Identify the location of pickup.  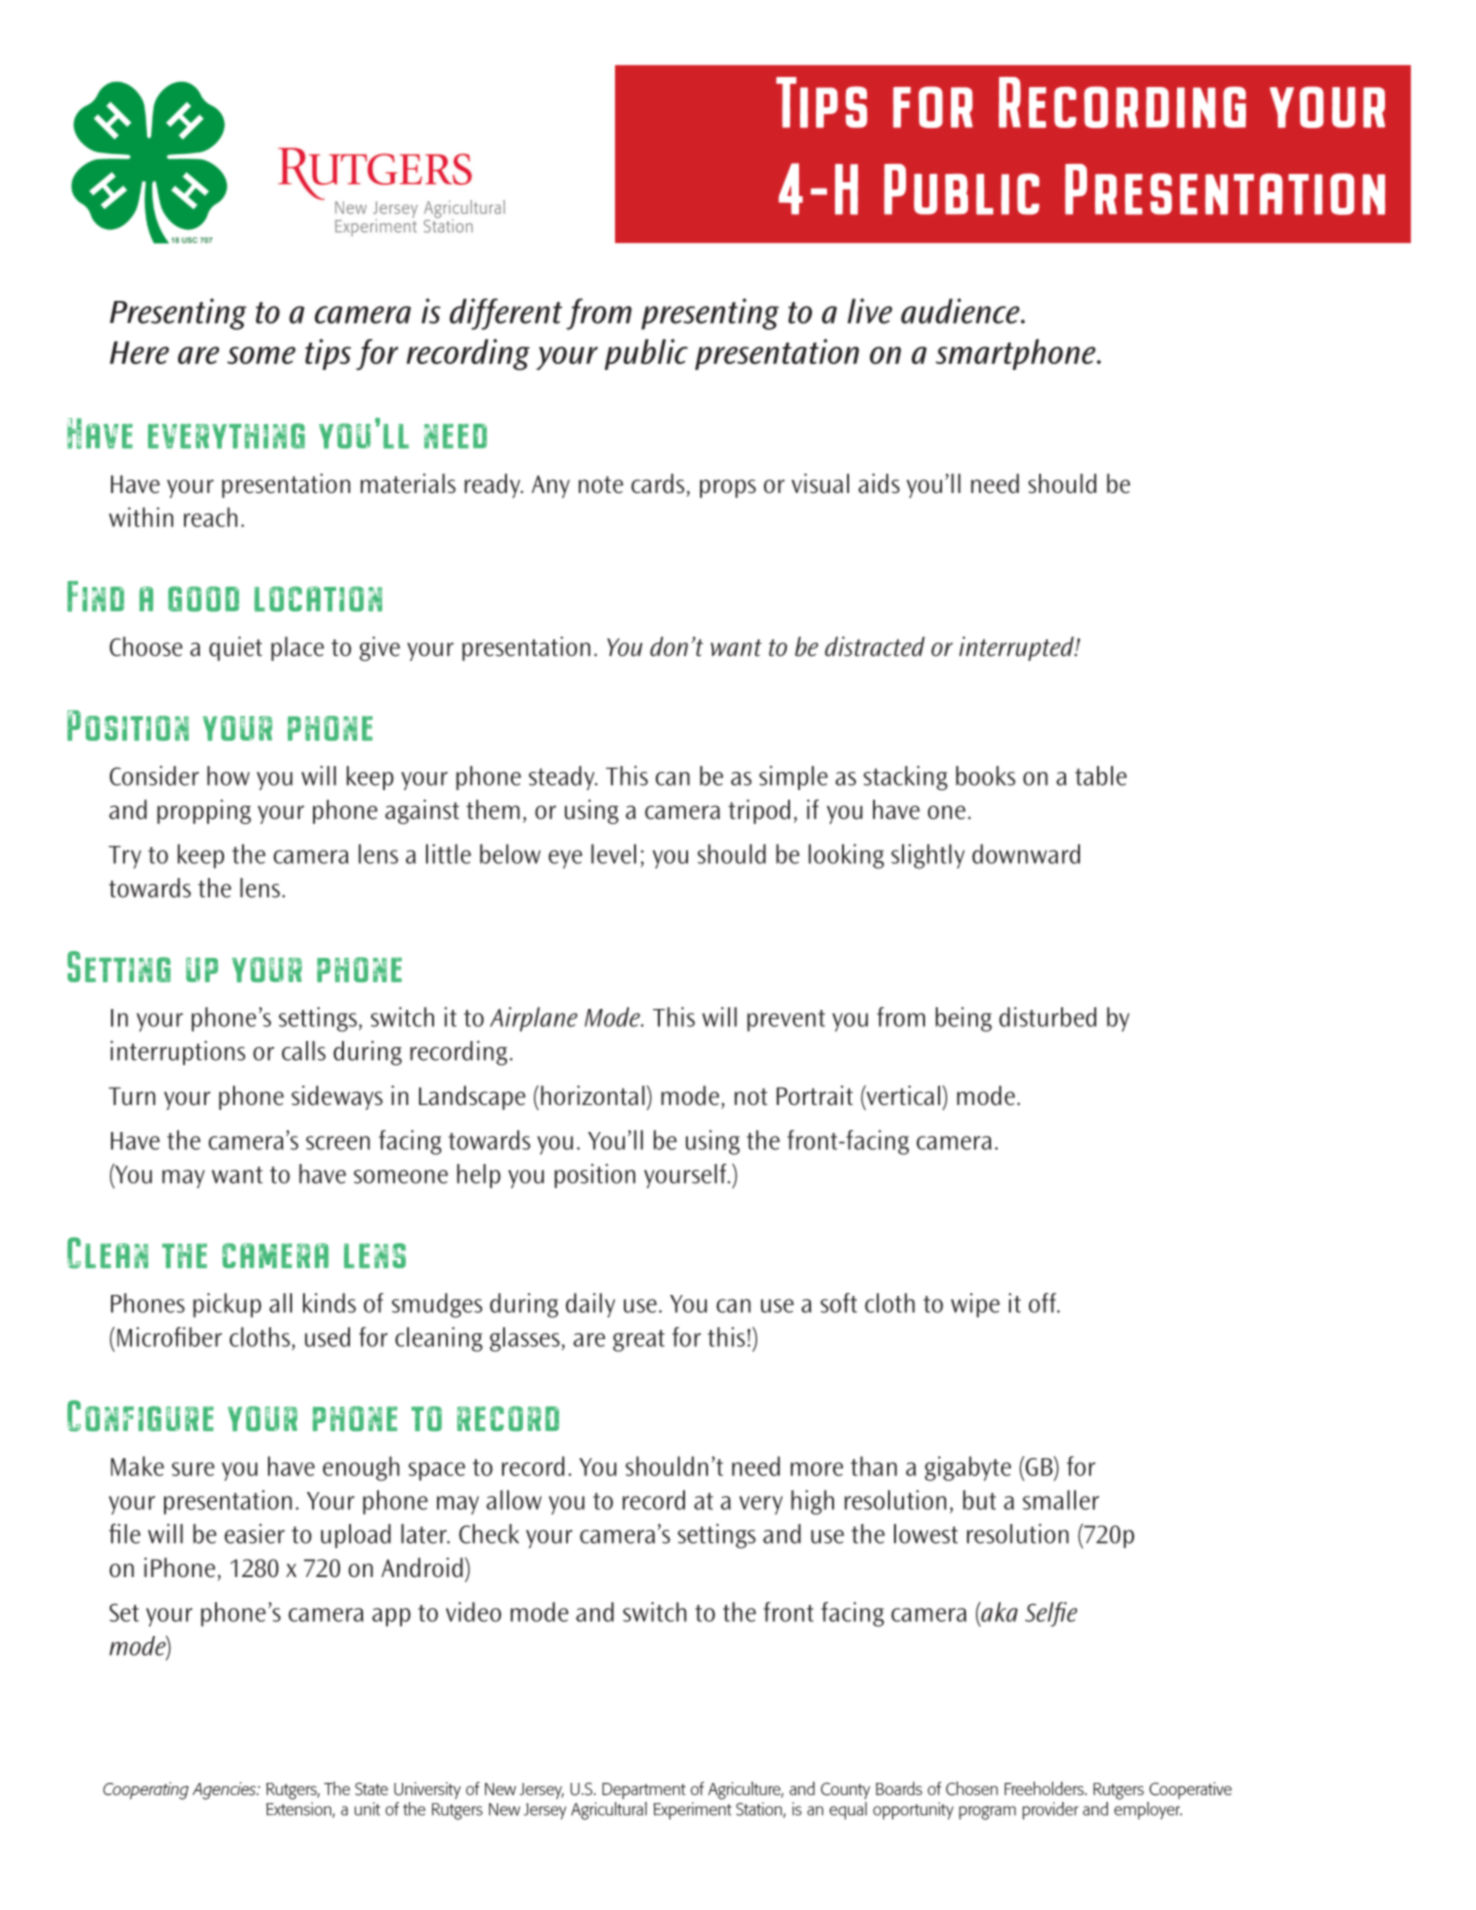
(227, 1305).
